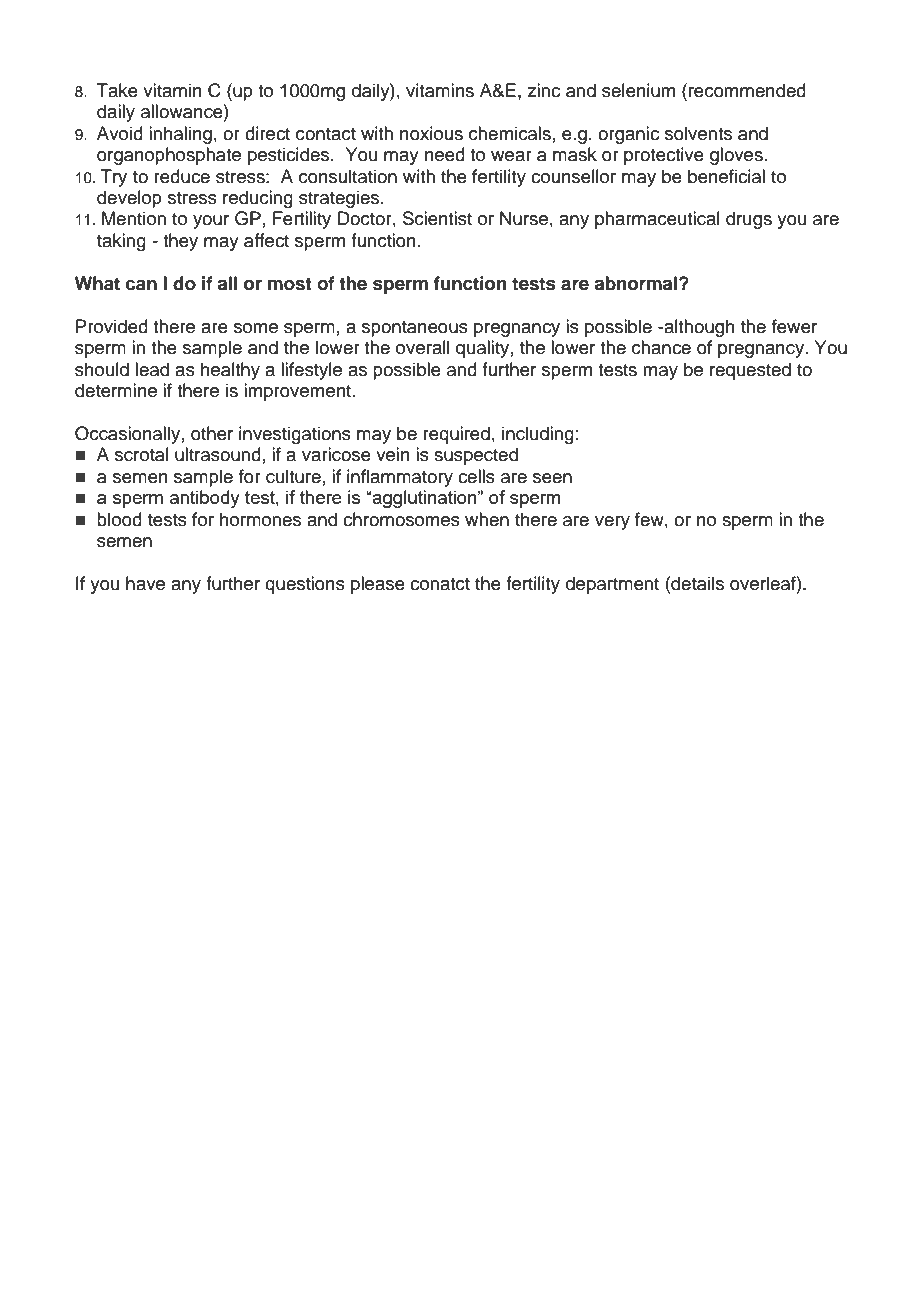  Describe the element at coordinates (698, 328) in the screenshot. I see `although` at that location.
